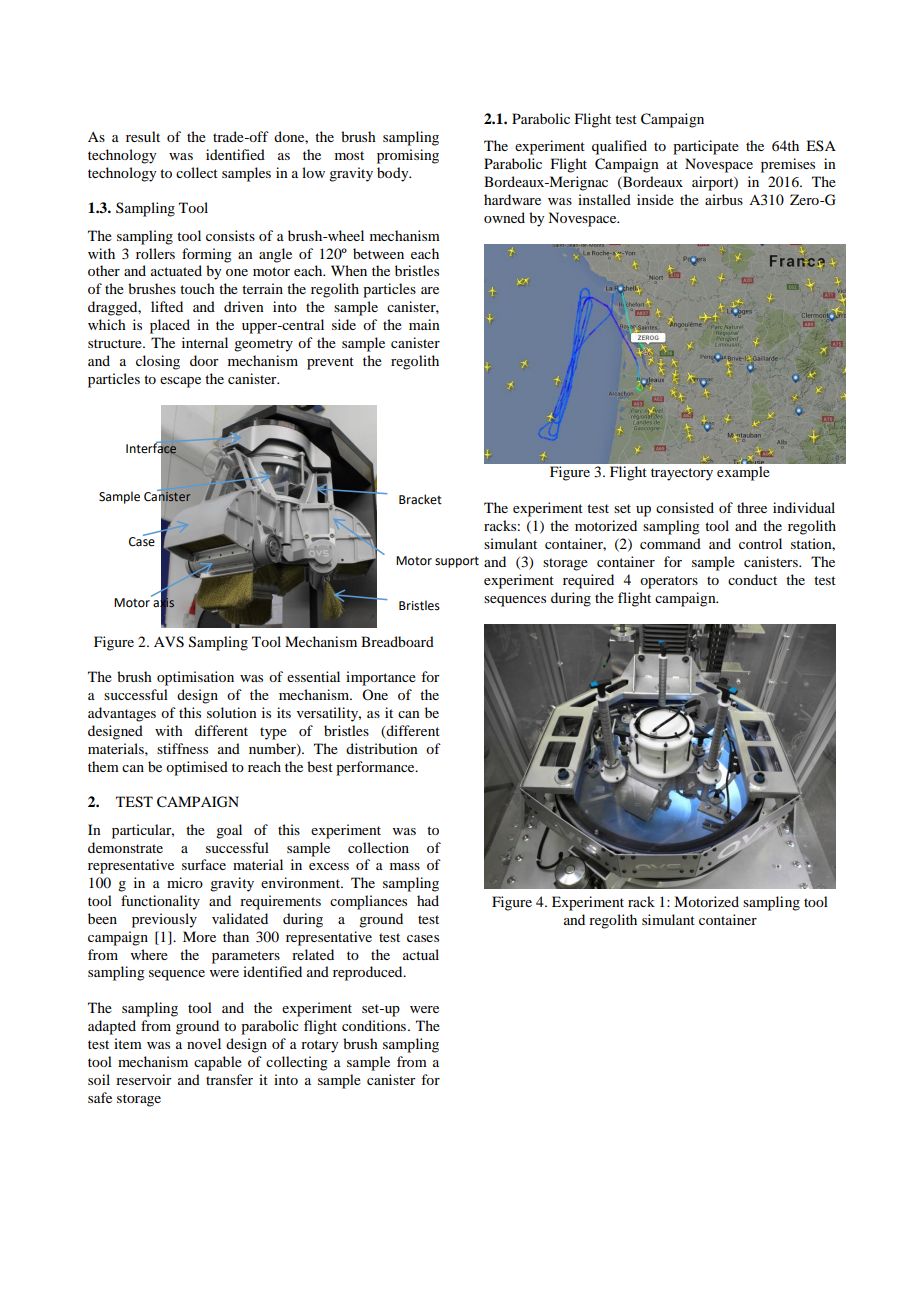  What do you see at coordinates (752, 579) in the screenshot?
I see `conduct` at bounding box center [752, 579].
